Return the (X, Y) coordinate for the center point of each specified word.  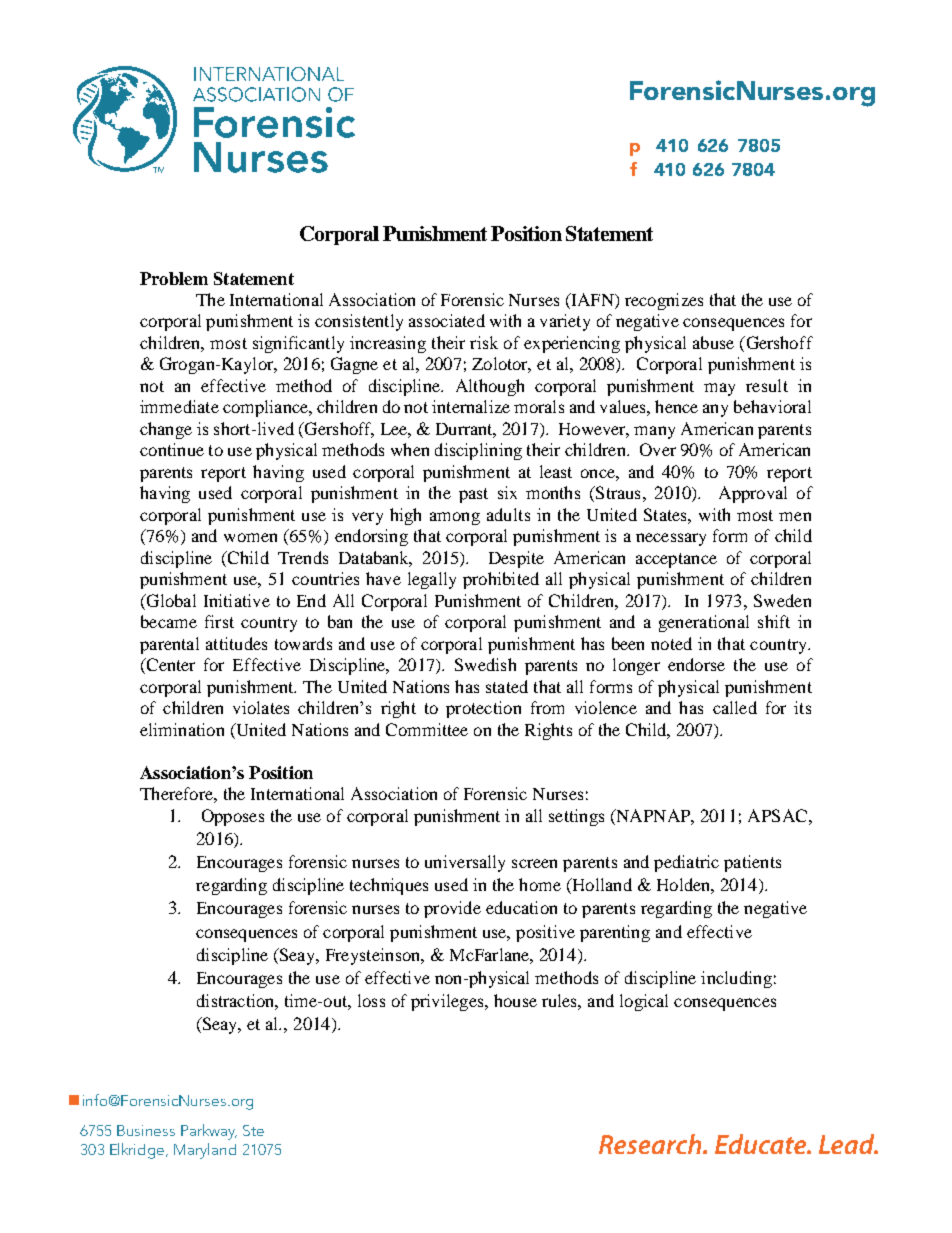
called (735, 707)
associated (447, 320)
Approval (753, 494)
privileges (448, 1002)
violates (261, 707)
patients (752, 863)
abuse (713, 342)
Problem (174, 278)
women (250, 537)
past (473, 495)
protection (483, 709)
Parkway (209, 1132)
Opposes (233, 817)
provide (452, 909)
